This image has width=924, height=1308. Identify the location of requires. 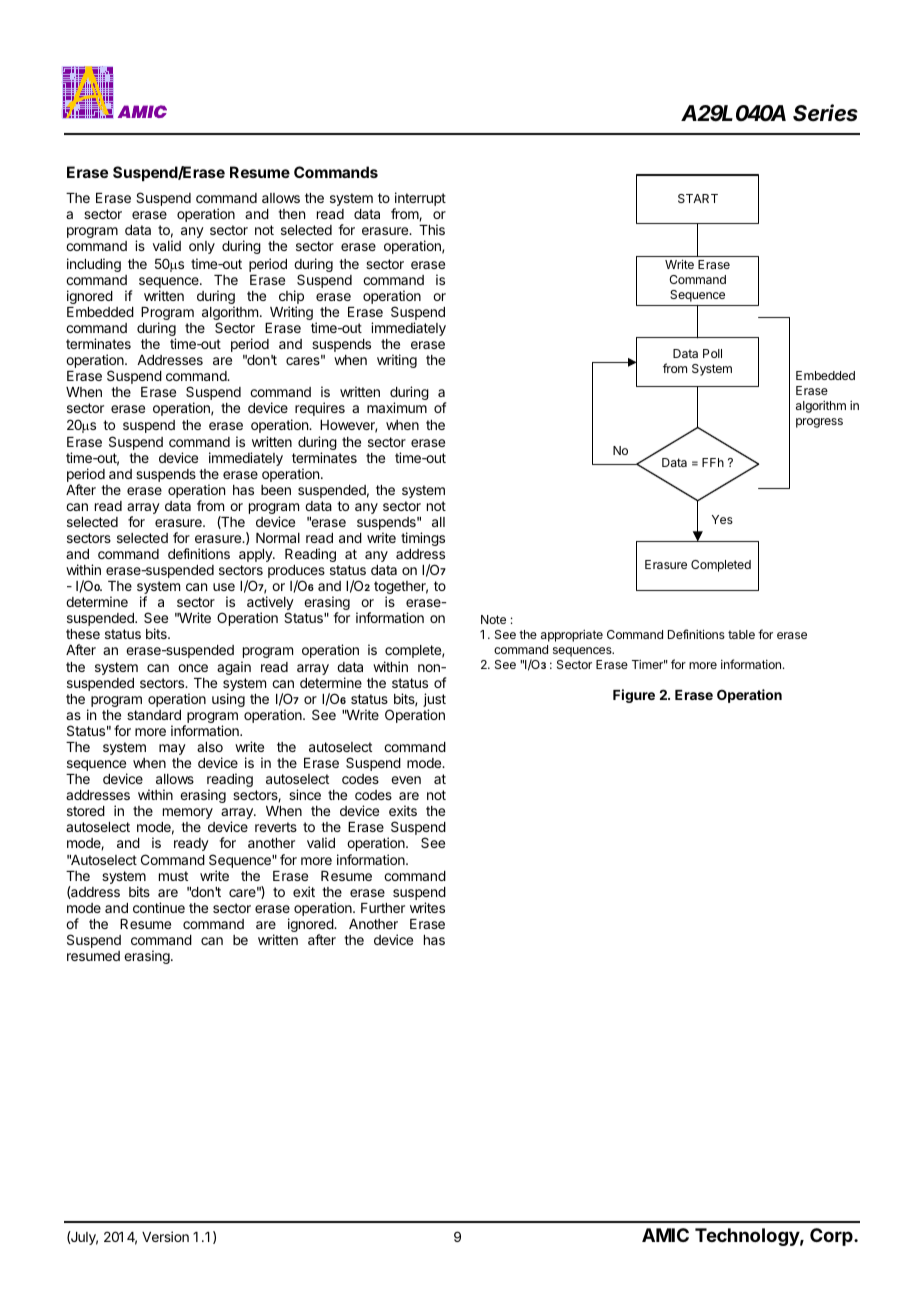
(320, 409).
